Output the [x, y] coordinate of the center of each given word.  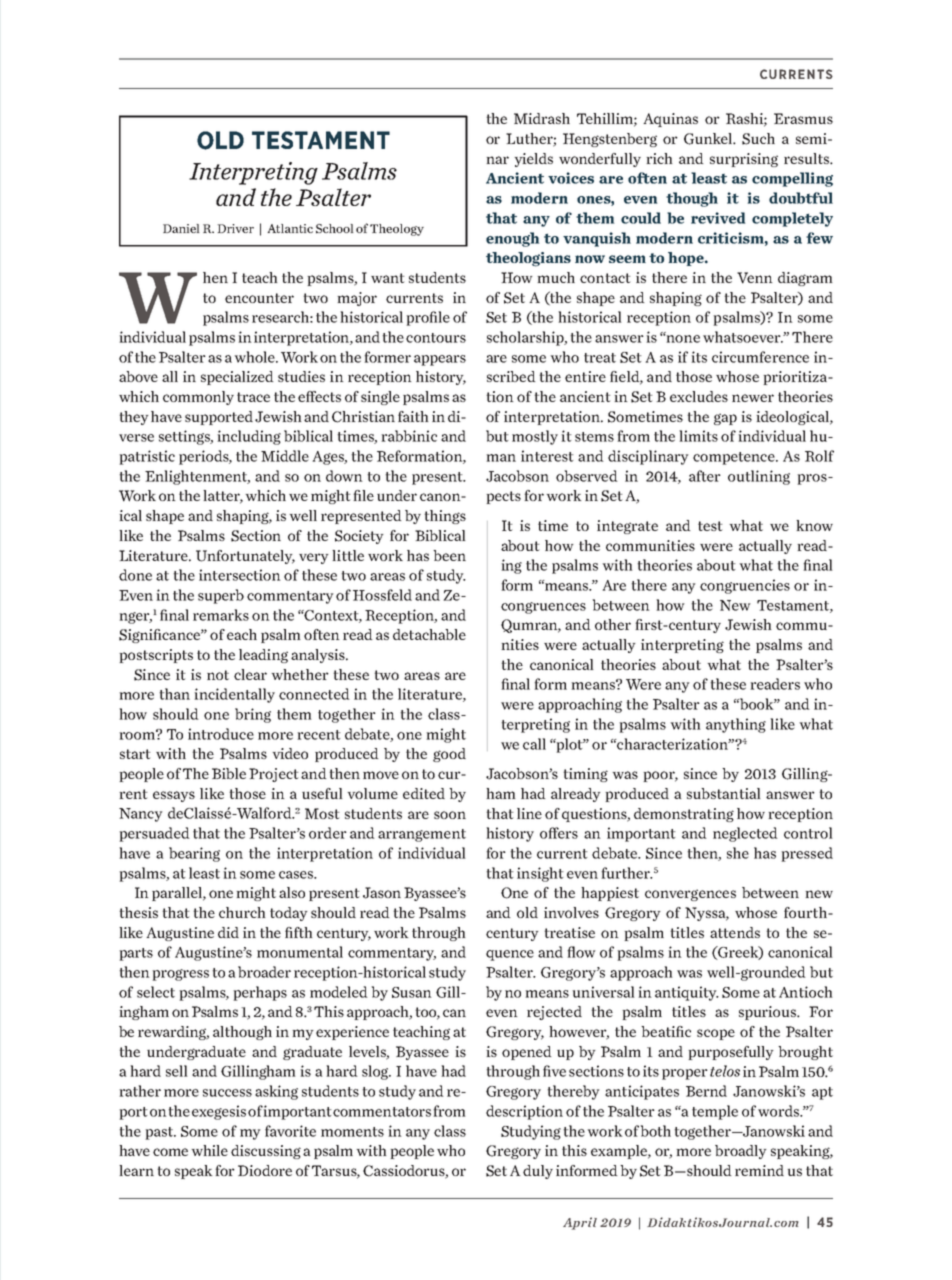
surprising [744, 160]
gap [725, 419]
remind [759, 1170]
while [209, 1150]
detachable [429, 634]
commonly [198, 398]
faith [413, 416]
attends [735, 932]
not [218, 675]
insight [540, 874]
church [242, 912]
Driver [235, 228]
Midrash [542, 118]
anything [736, 725]
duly [538, 1172]
